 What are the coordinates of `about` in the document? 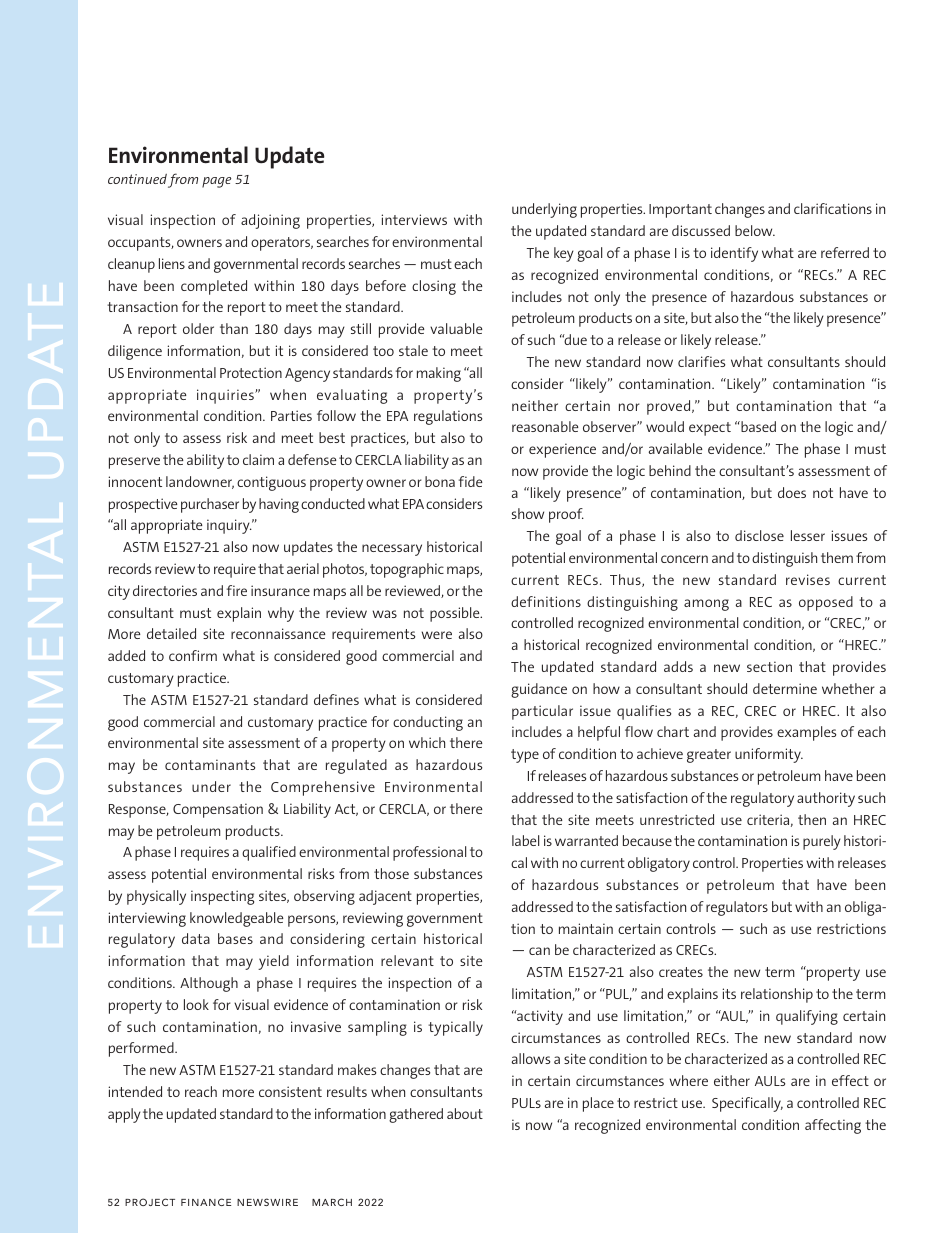 It's located at (465, 1113).
